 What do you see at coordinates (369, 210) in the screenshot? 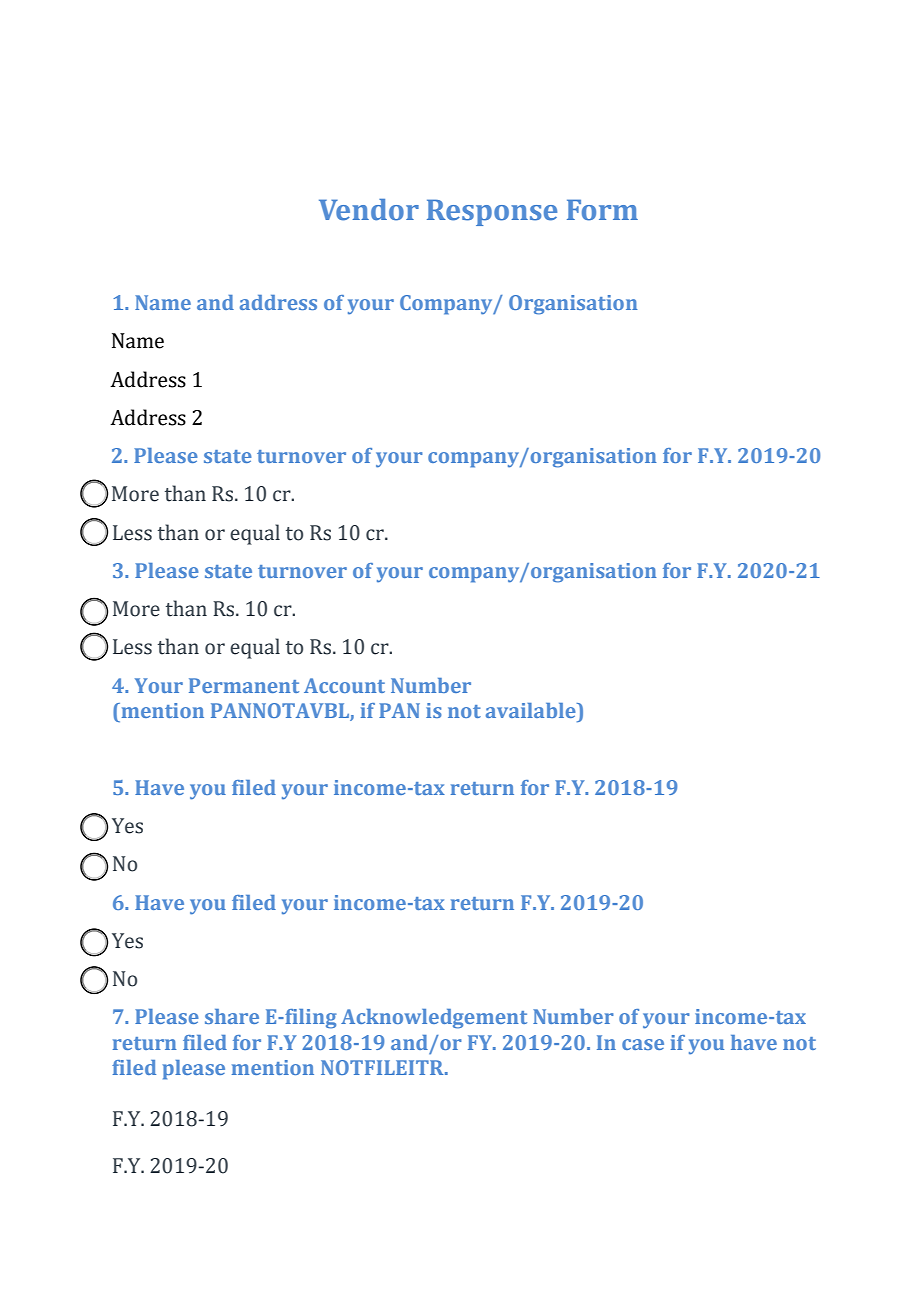
I see `Vendor` at bounding box center [369, 210].
